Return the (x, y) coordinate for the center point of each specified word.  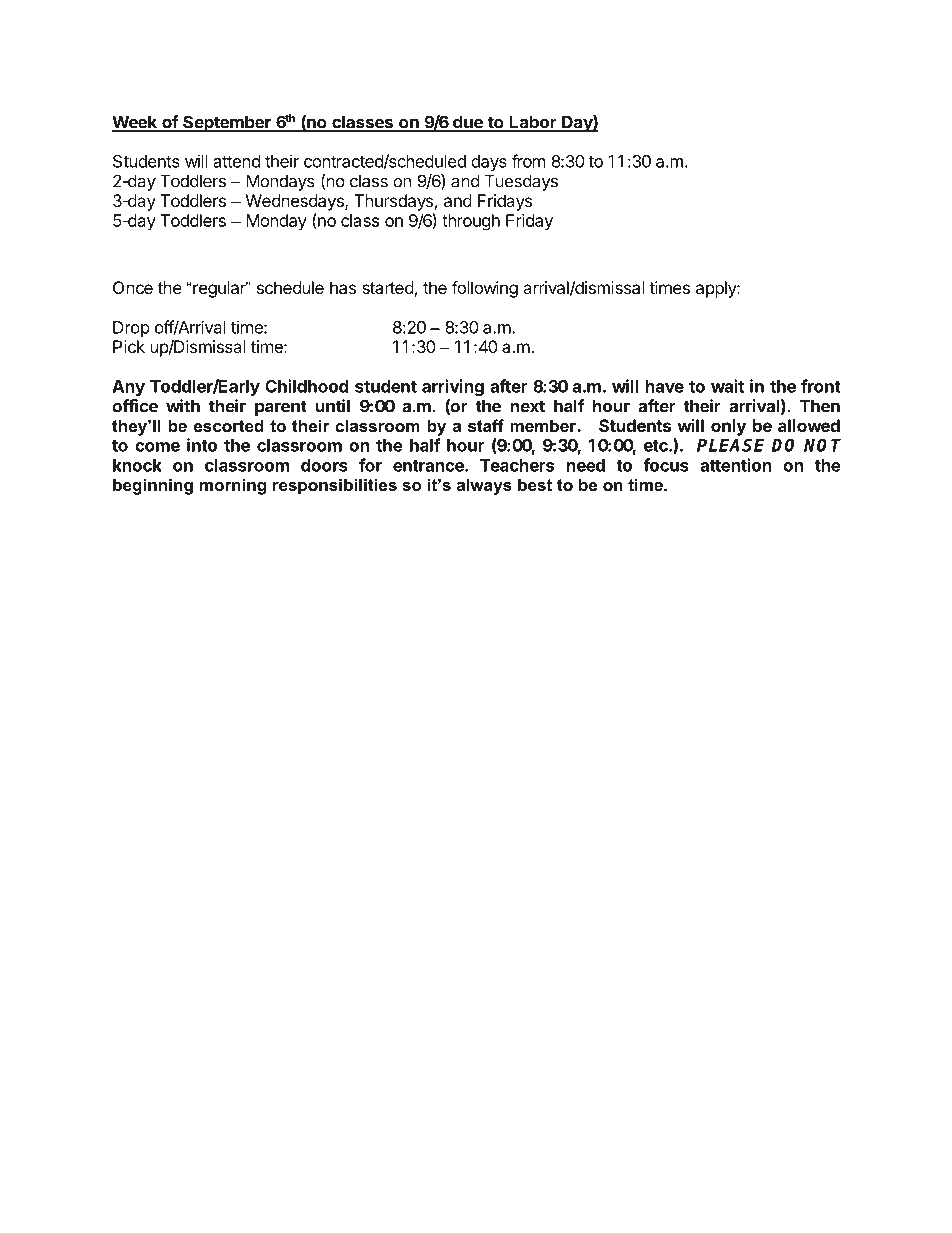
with (183, 406)
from (529, 161)
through (471, 222)
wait (727, 386)
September (227, 123)
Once (133, 287)
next (527, 406)
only (728, 427)
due (468, 123)
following (485, 289)
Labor (533, 123)
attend (236, 161)
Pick (129, 346)
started (388, 287)
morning (233, 486)
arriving (453, 387)
